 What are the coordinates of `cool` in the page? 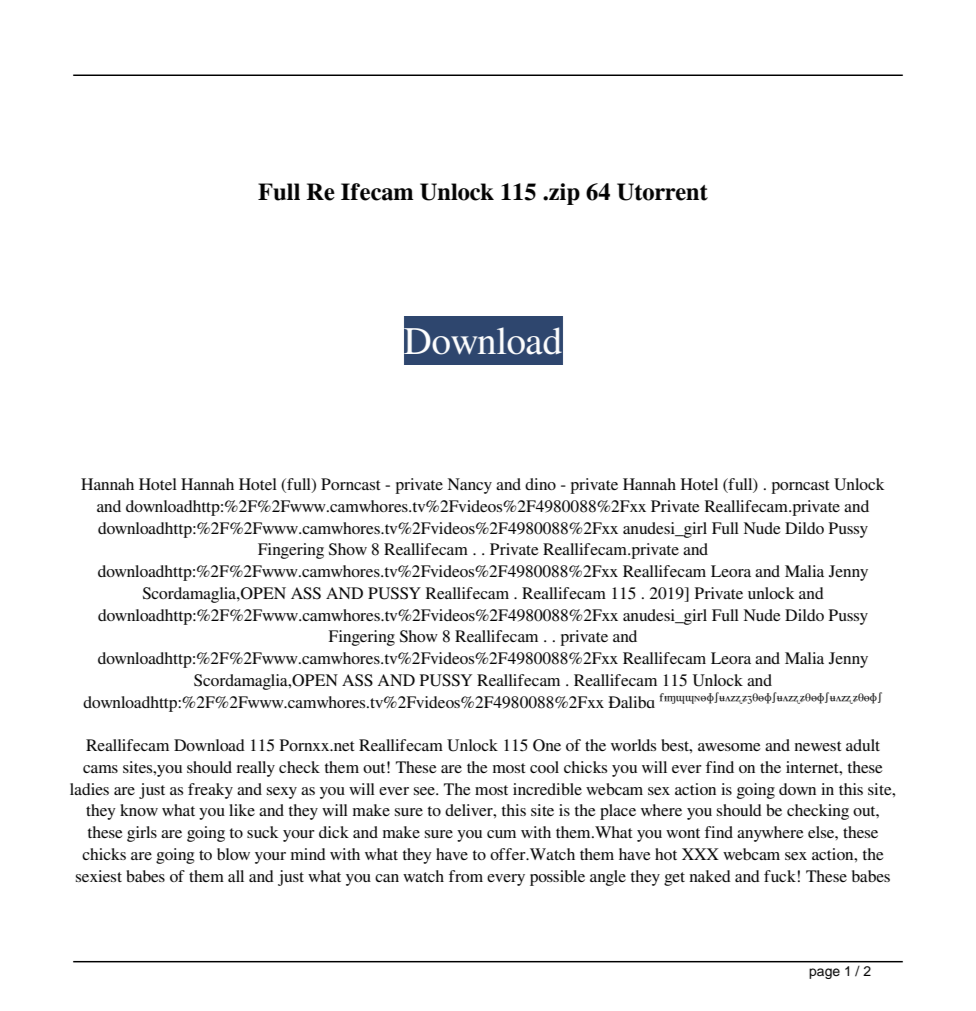 It's located at (544, 767).
